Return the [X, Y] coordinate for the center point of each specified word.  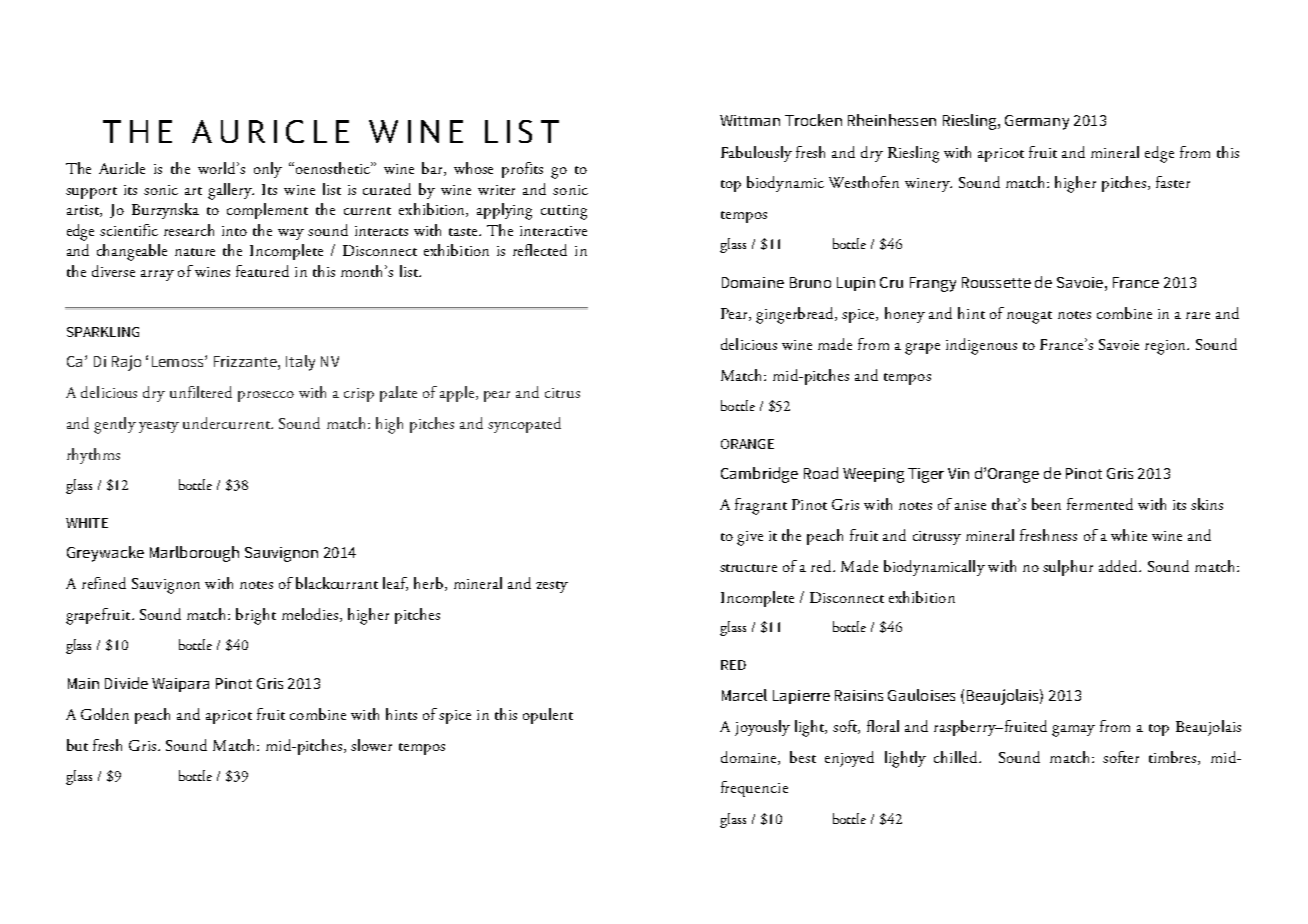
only [268, 170]
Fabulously [756, 154]
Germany [1037, 122]
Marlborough [194, 554]
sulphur [1068, 568]
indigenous [981, 346]
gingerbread [796, 315]
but [77, 745]
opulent [548, 716]
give [750, 538]
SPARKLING [103, 332]
